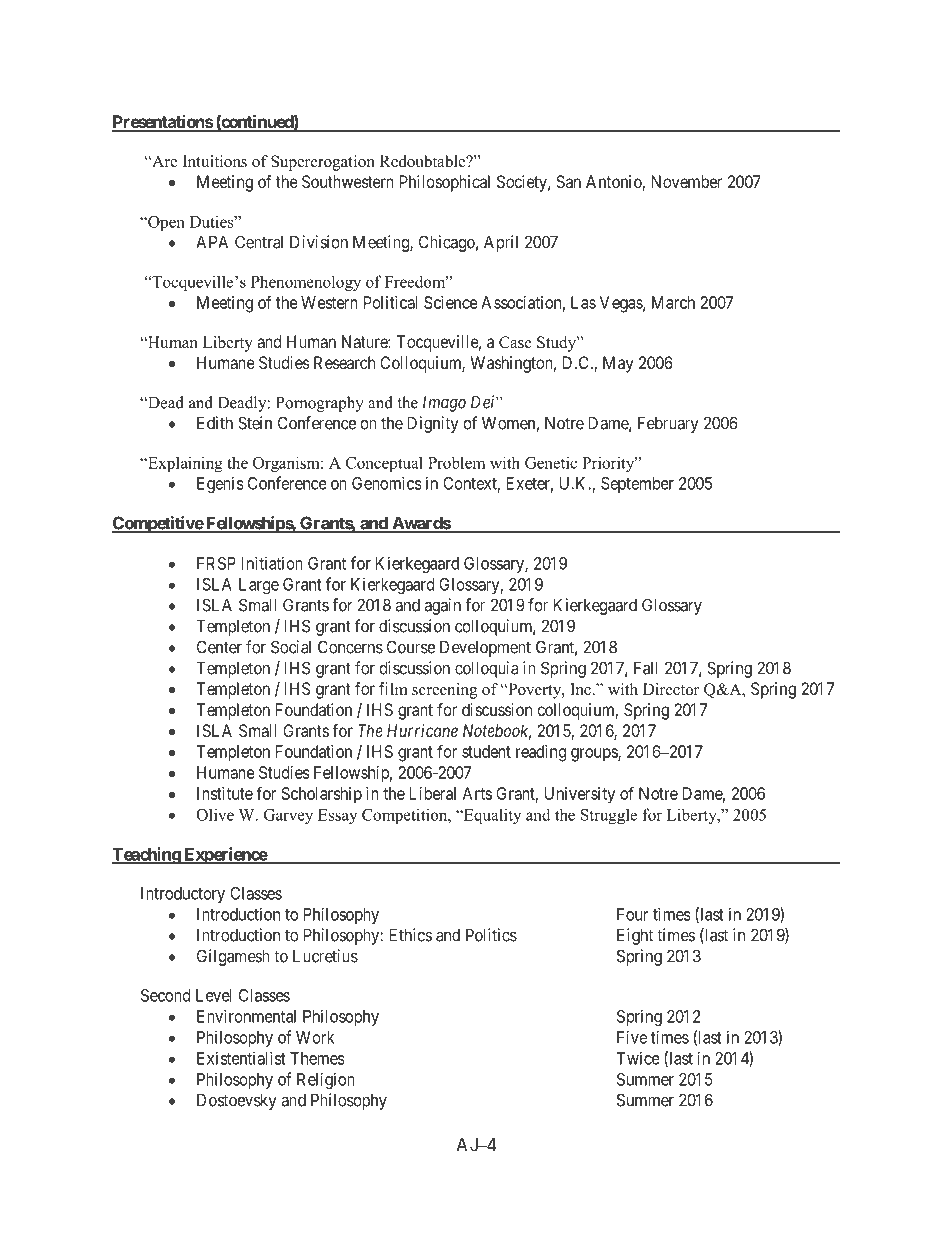 The height and width of the page is (1233, 952). Describe the element at coordinates (609, 816) in the page. I see `Struggle` at that location.
